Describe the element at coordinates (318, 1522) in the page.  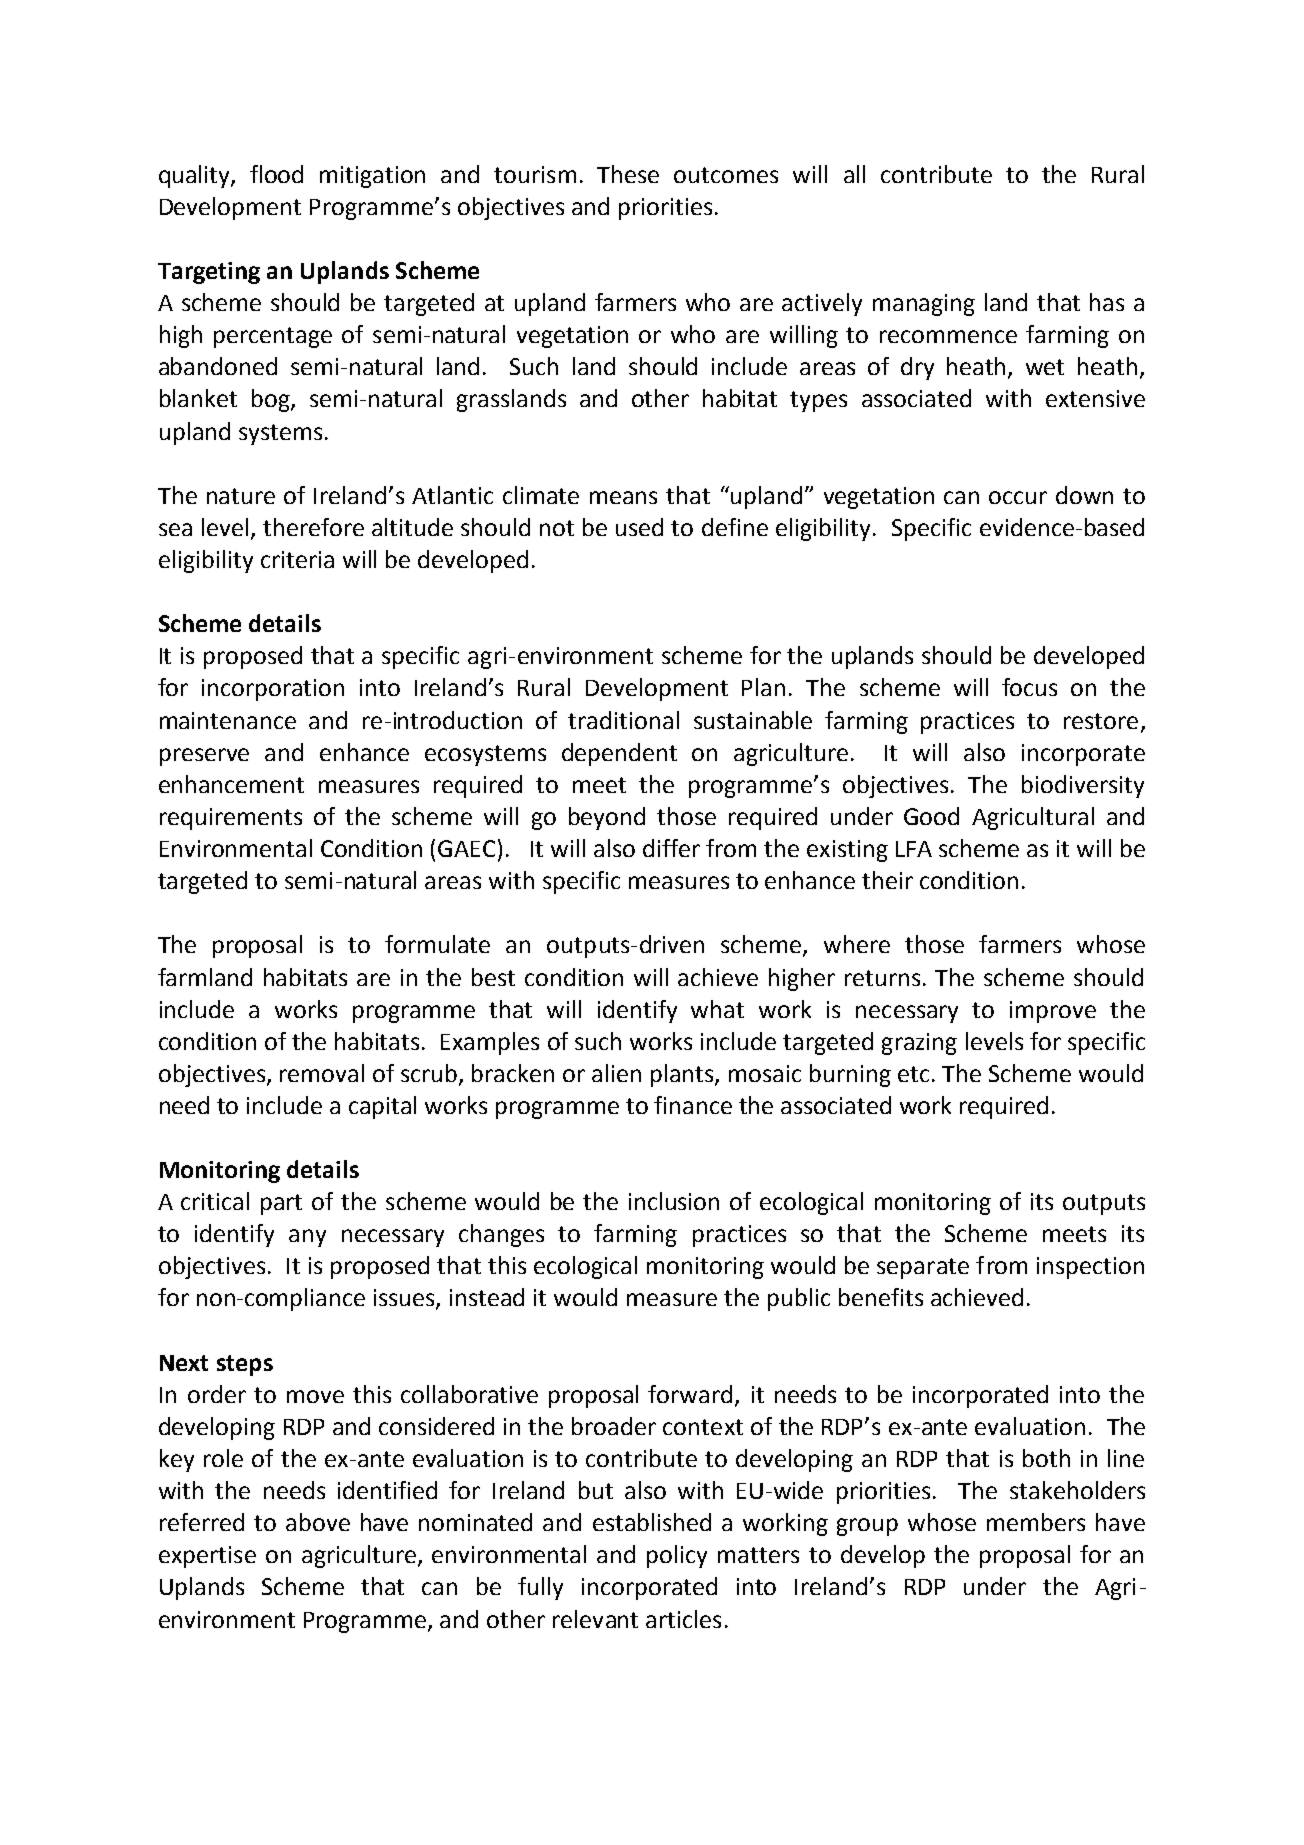
I see `above` at that location.
